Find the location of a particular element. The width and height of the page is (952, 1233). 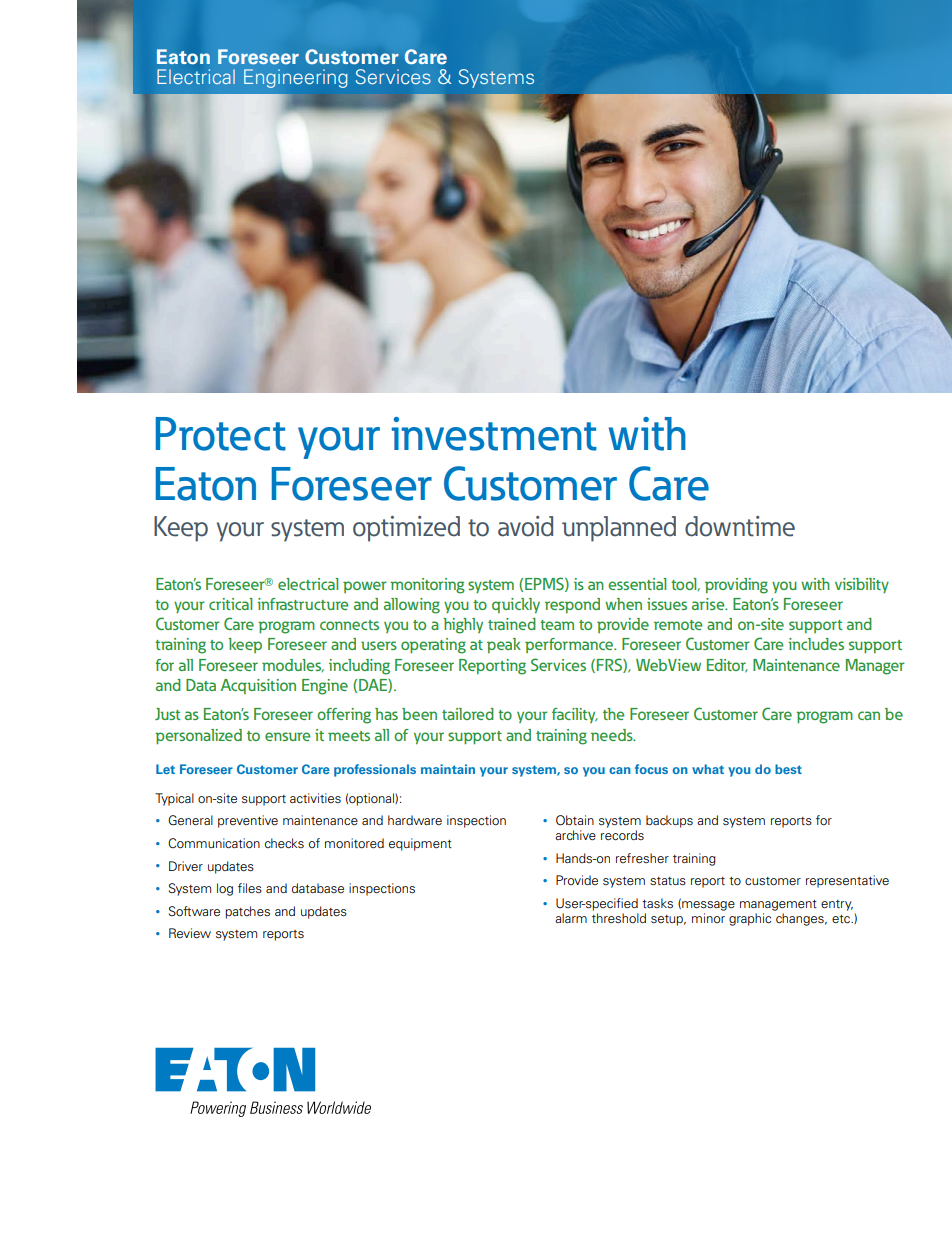

Acquisition is located at coordinates (258, 686).
